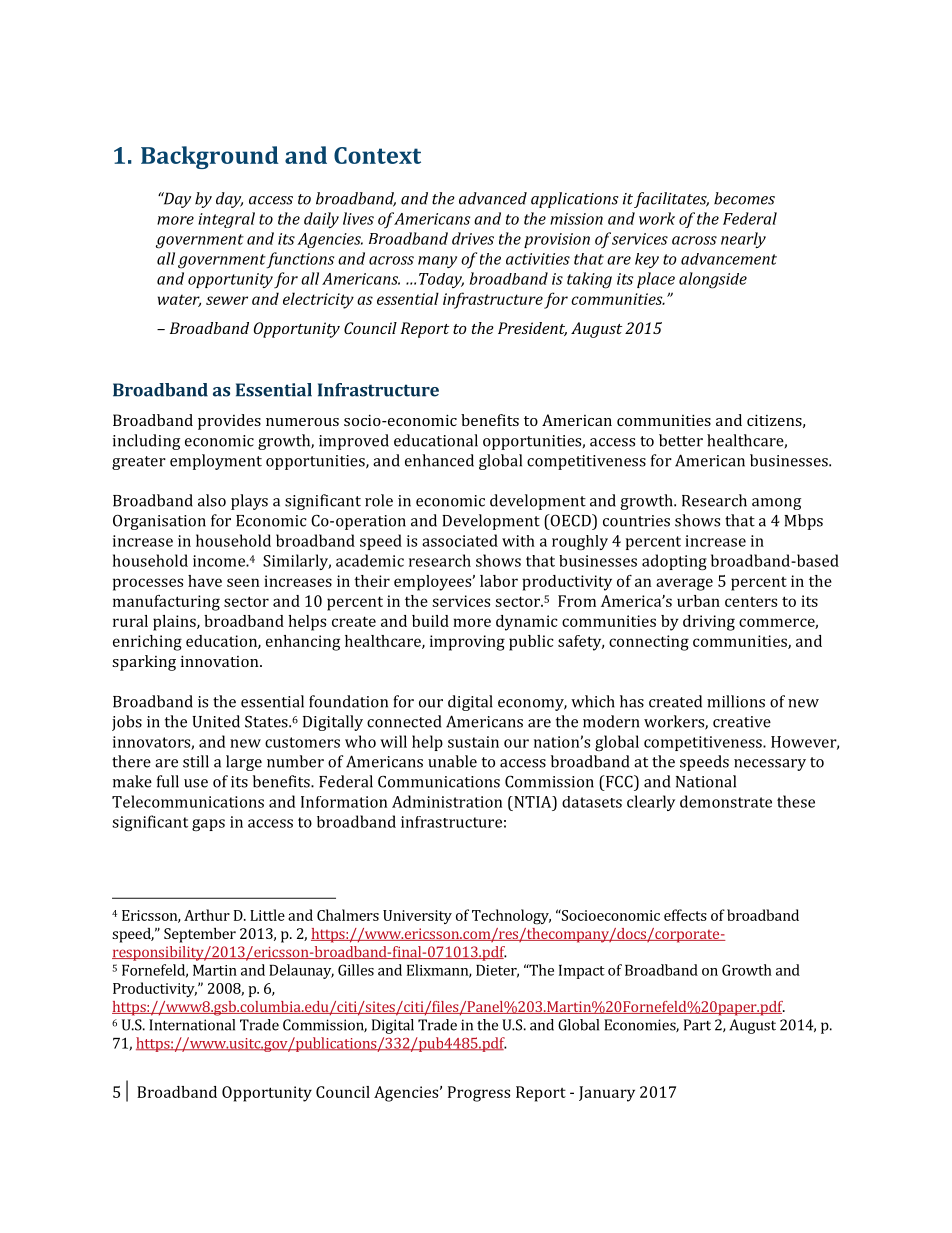 The height and width of the page is (1233, 952). I want to click on becomes, so click(744, 198).
